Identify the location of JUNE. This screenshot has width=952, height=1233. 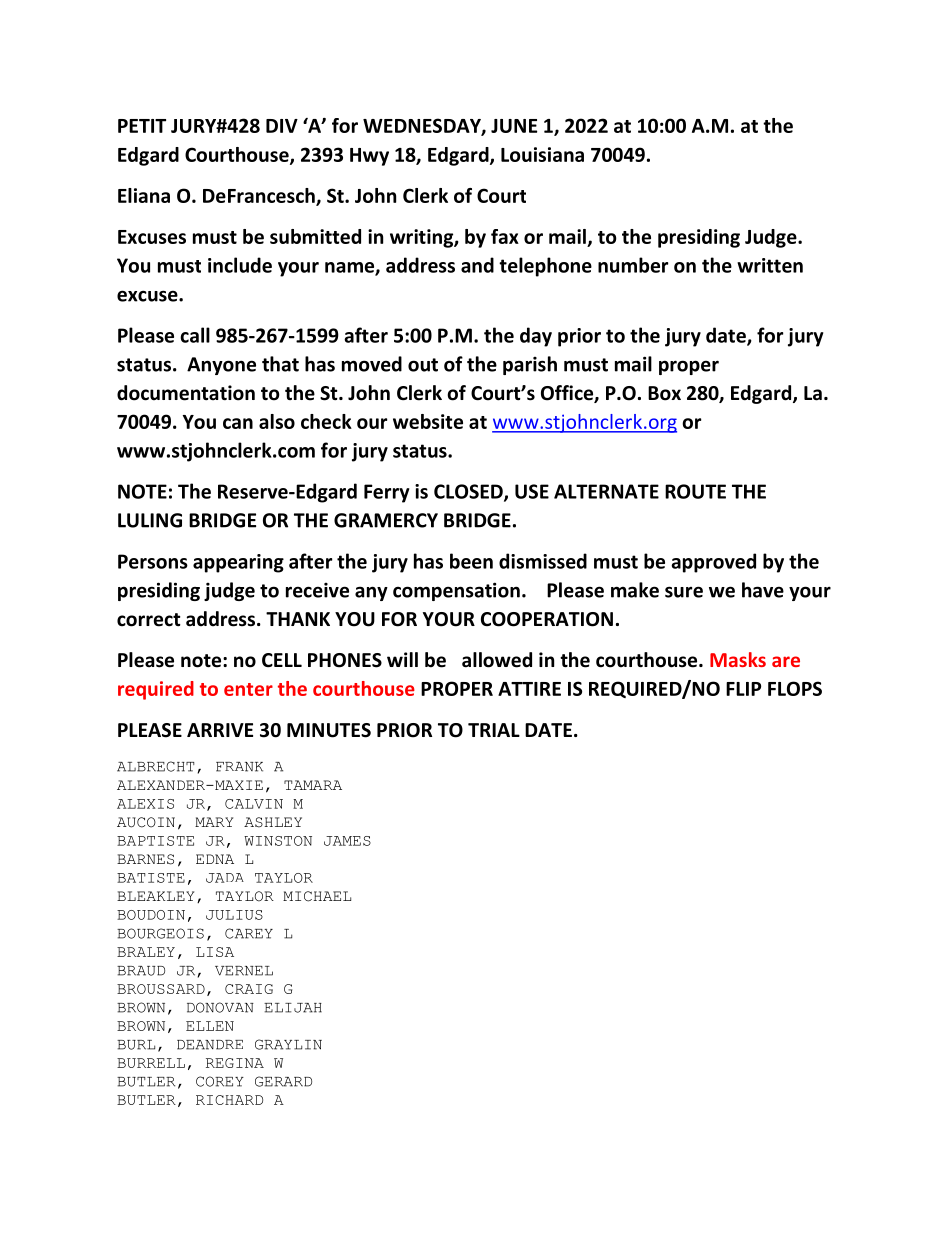
(514, 126).
